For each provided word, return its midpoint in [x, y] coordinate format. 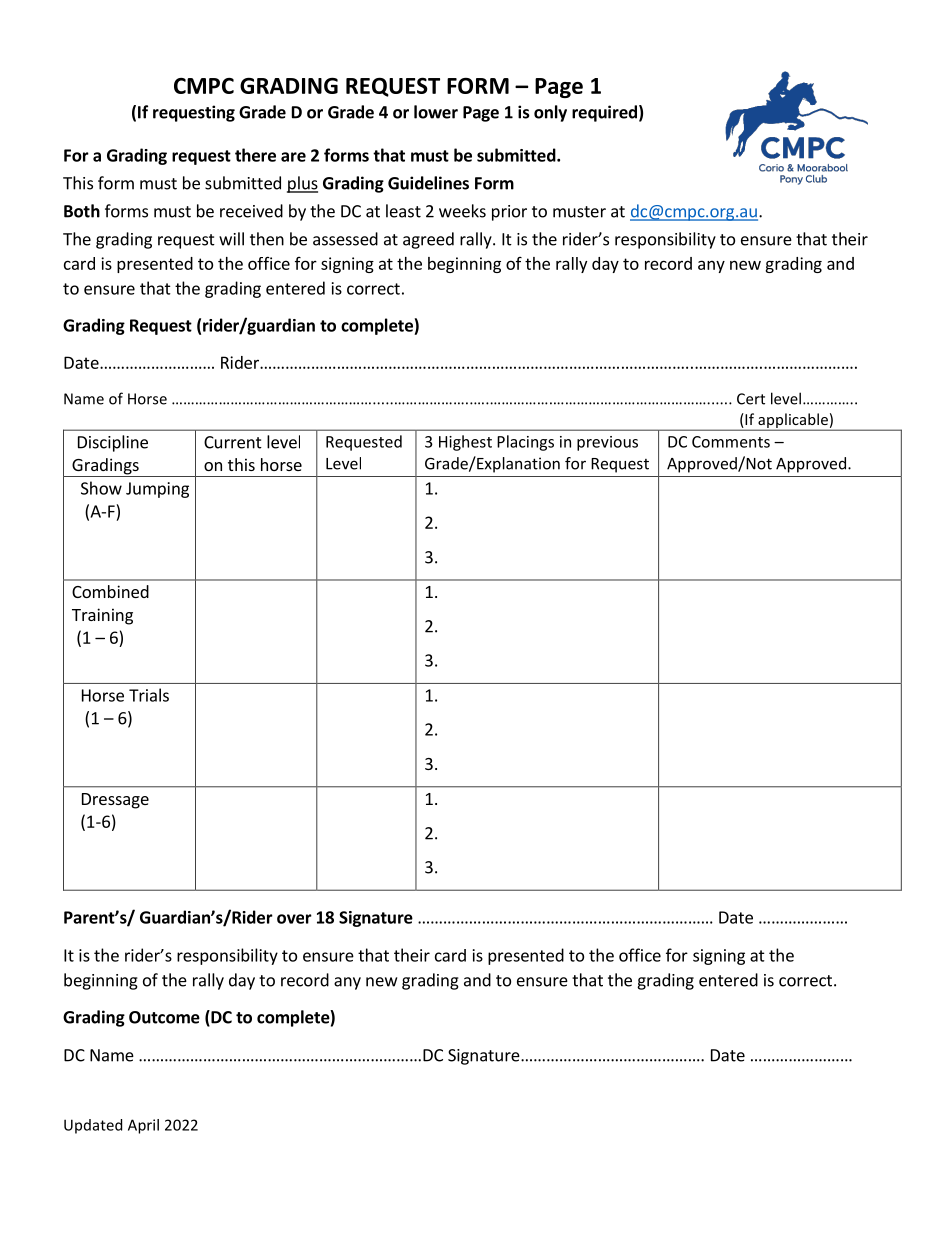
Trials [149, 695]
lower [436, 112]
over [294, 919]
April [143, 1126]
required [604, 113]
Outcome [164, 1017]
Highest [465, 443]
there [255, 155]
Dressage [115, 801]
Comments [731, 442]
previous [607, 443]
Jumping [157, 490]
